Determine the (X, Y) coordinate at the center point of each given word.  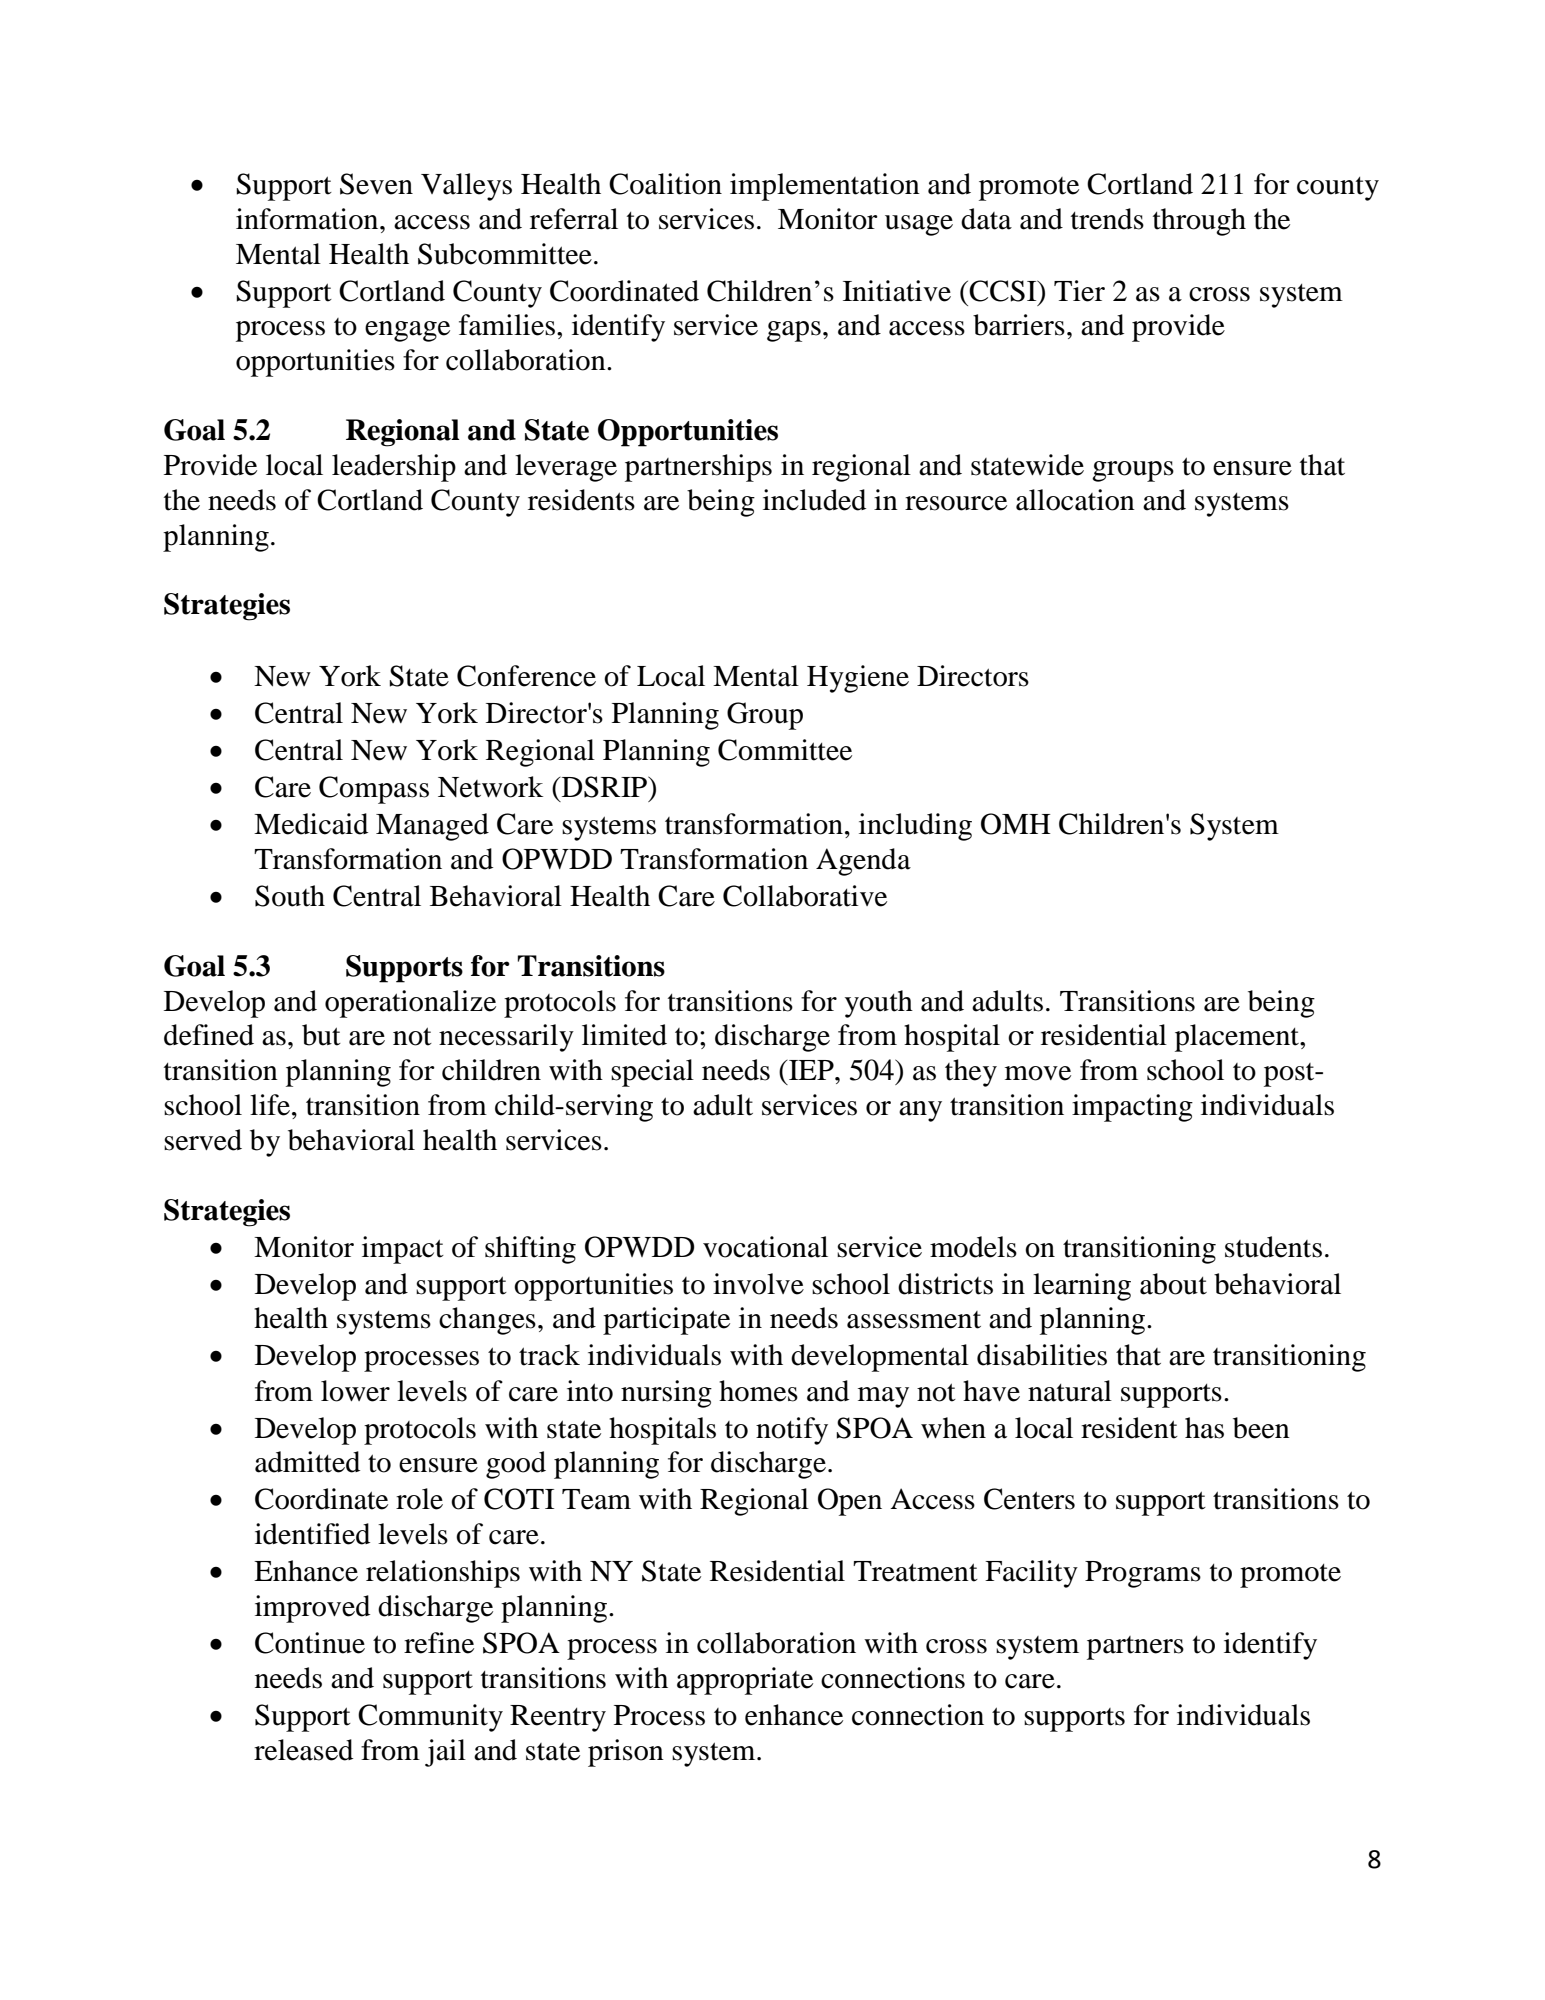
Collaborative (805, 896)
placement (1238, 1038)
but (321, 1035)
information (308, 219)
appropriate (745, 1681)
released (303, 1750)
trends (1107, 219)
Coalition (665, 184)
